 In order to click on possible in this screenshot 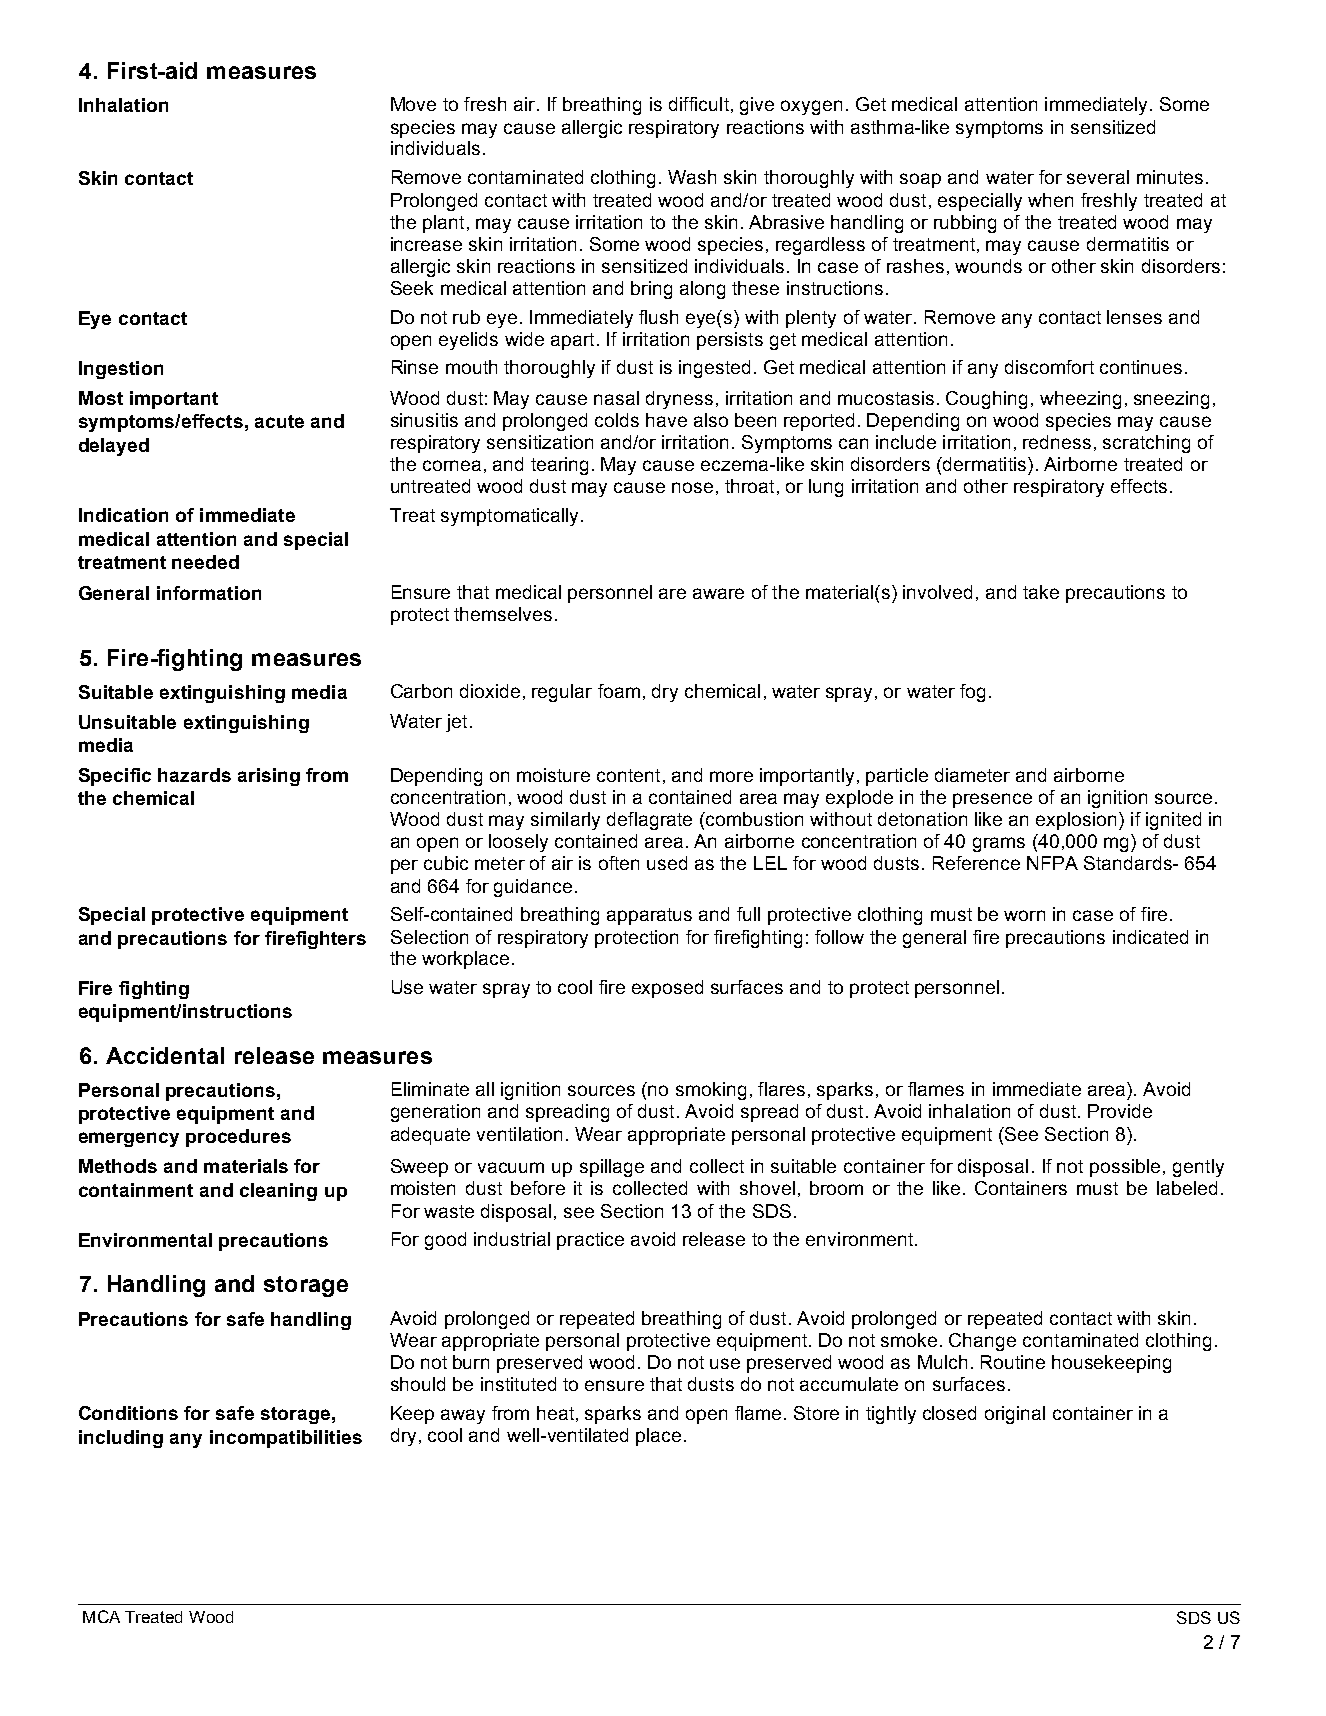, I will do `click(1125, 1168)`.
